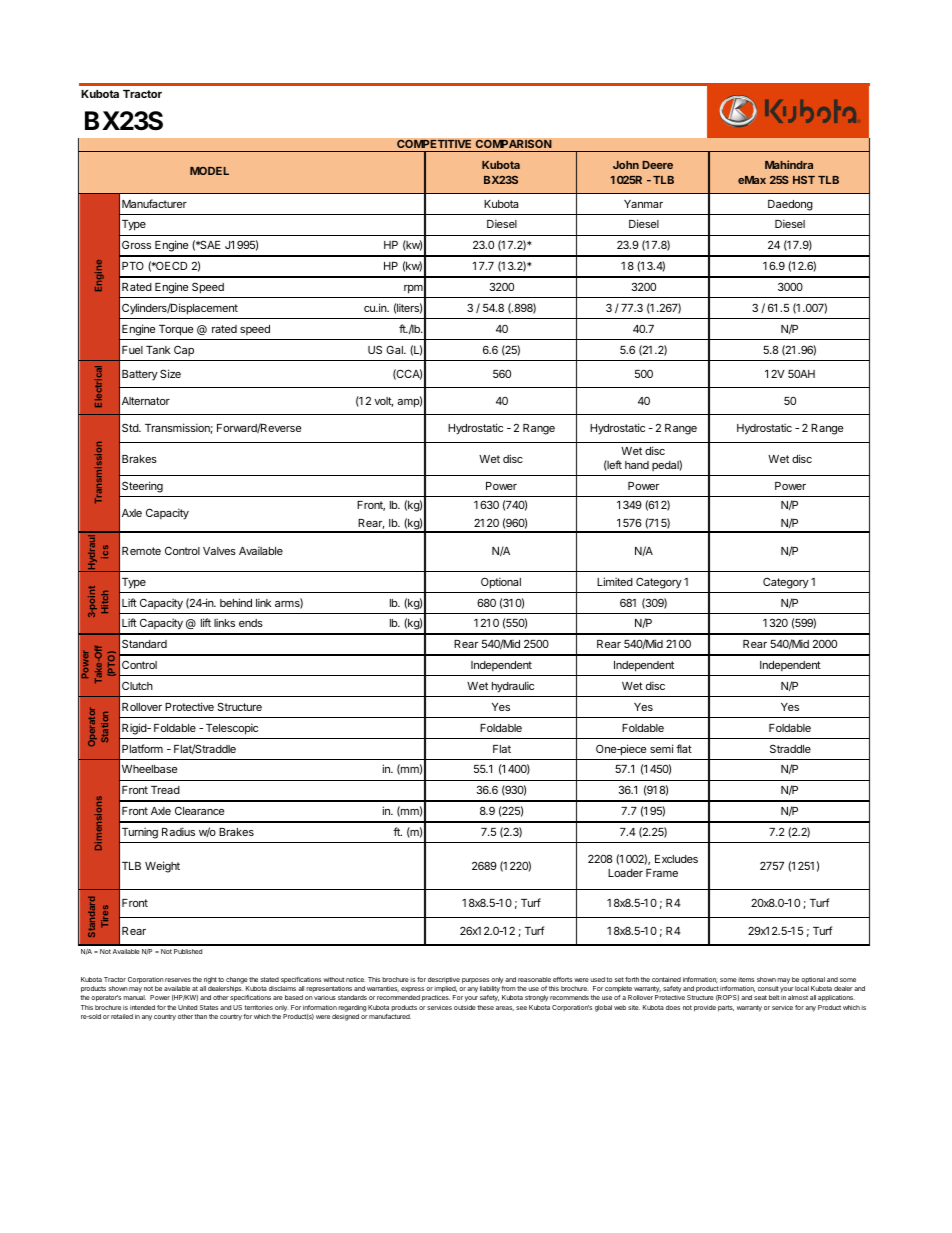 Image resolution: width=952 pixels, height=1233 pixels. What do you see at coordinates (662, 873) in the screenshot?
I see `Frame` at bounding box center [662, 873].
